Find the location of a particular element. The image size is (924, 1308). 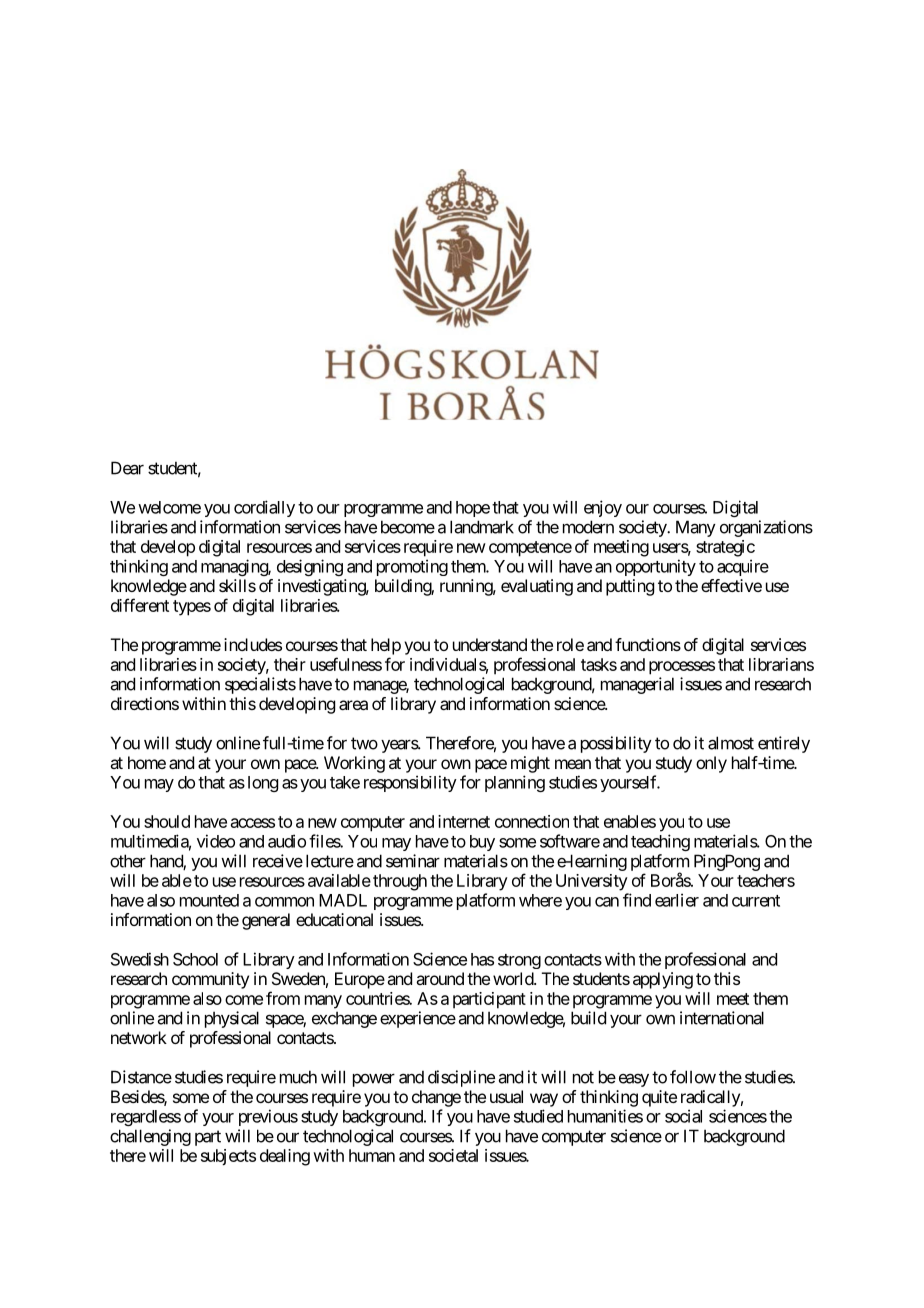

landmark is located at coordinates (482, 527).
